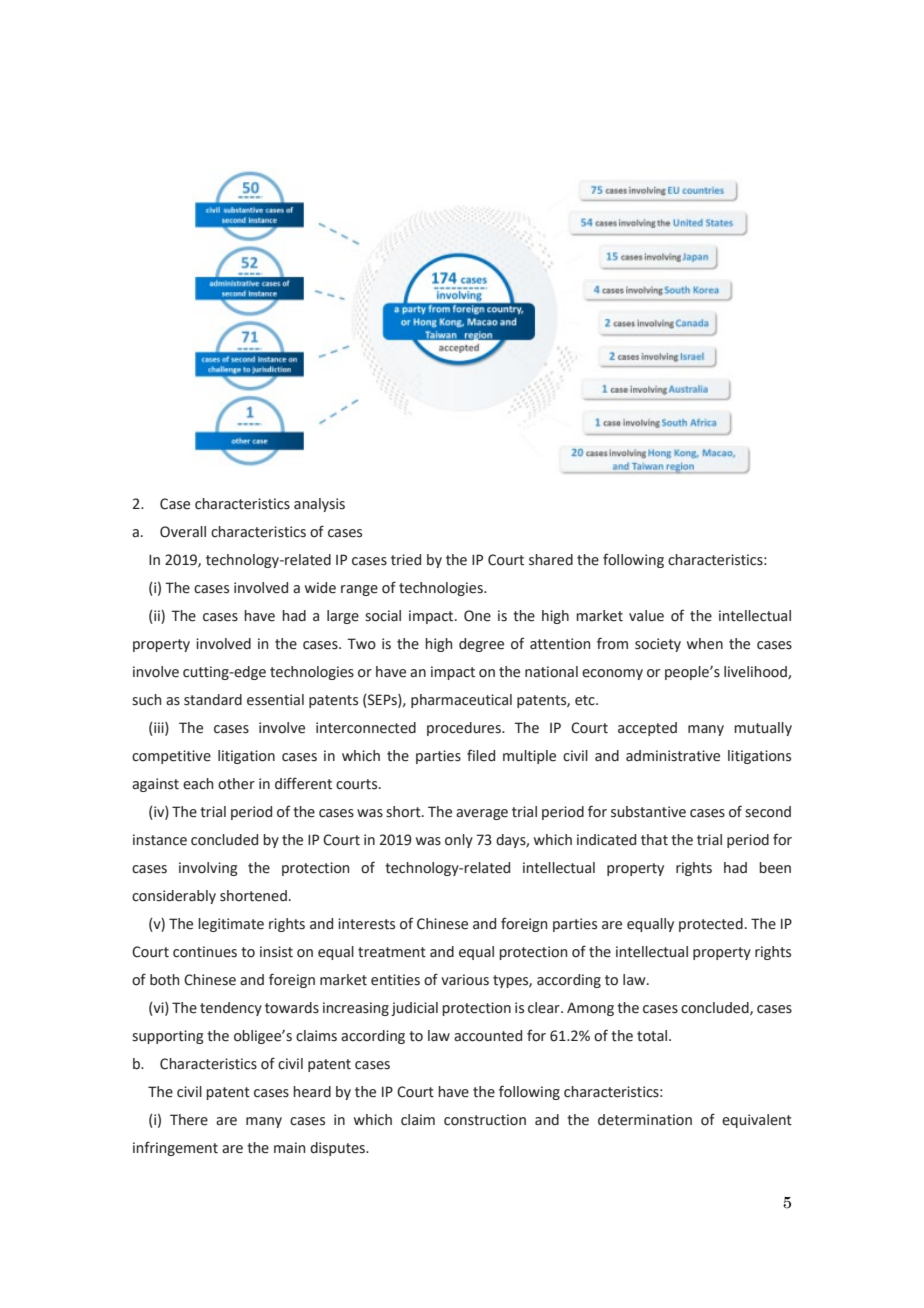 This screenshot has height=1308, width=924. What do you see at coordinates (485, 1120) in the screenshot?
I see `construction` at bounding box center [485, 1120].
